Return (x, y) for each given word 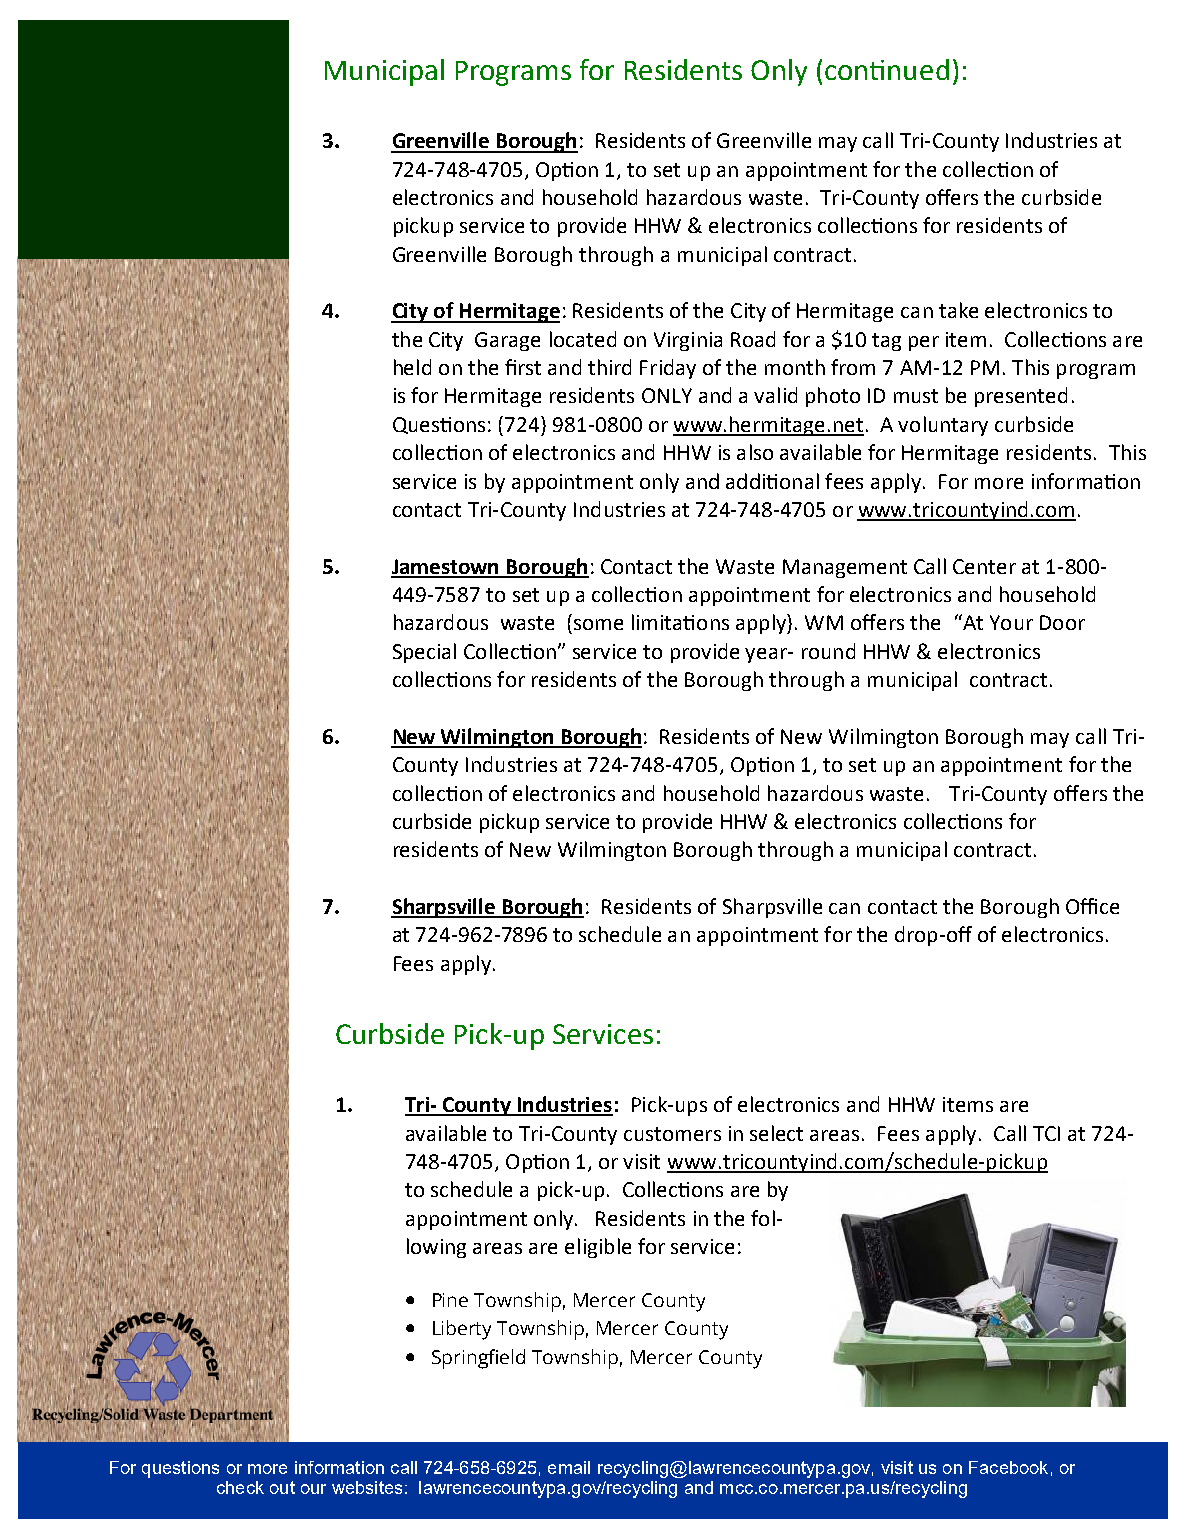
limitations (680, 622)
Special (424, 653)
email (569, 1467)
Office (1092, 906)
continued (887, 69)
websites (367, 1487)
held (412, 367)
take (958, 310)
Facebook (1008, 1467)
